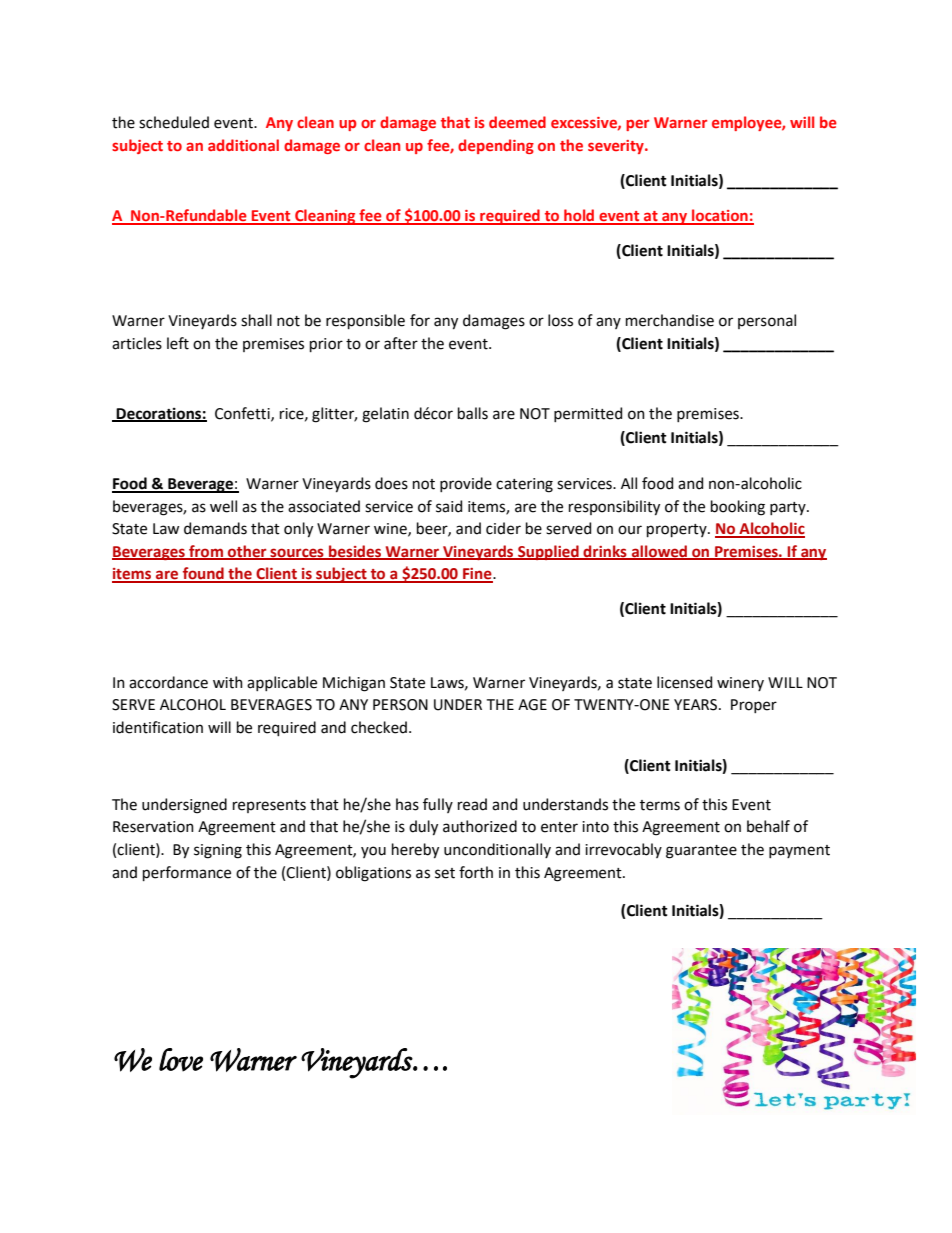 This document has width=952, height=1233. Describe the element at coordinates (477, 575) in the document. I see `Fine` at that location.
